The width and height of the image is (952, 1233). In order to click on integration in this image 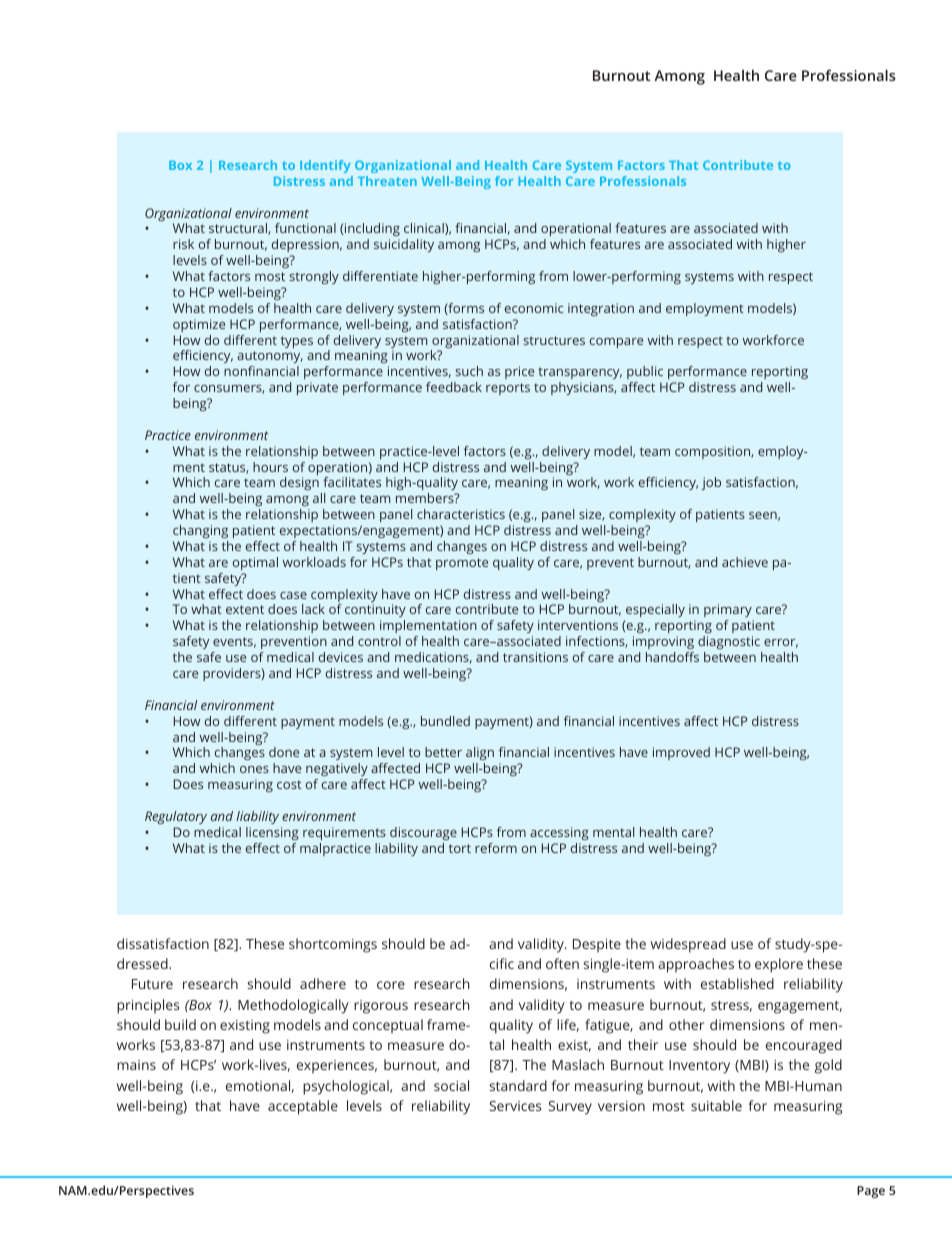, I will do `click(601, 309)`.
